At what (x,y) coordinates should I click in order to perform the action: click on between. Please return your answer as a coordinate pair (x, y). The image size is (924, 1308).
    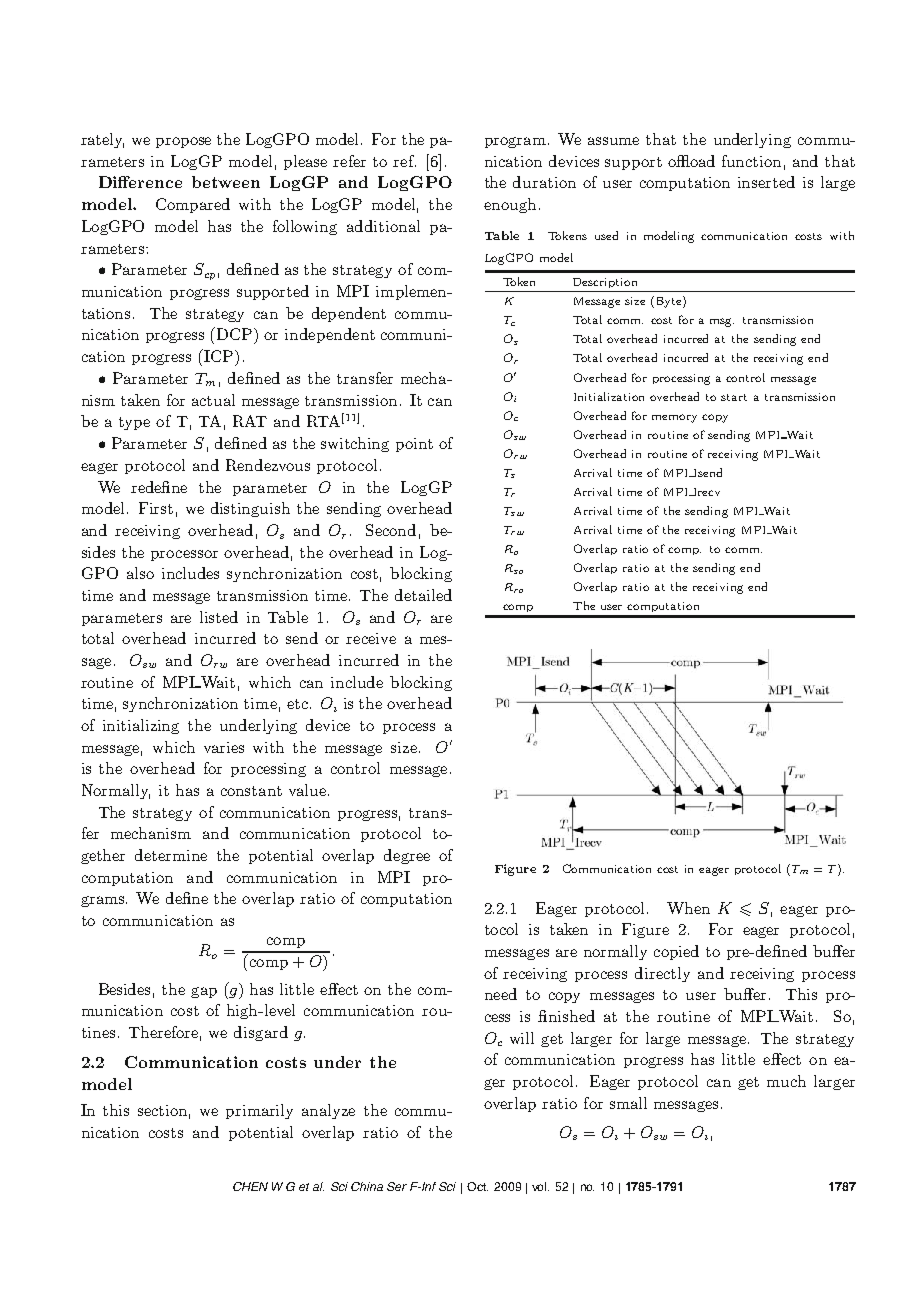
    Looking at the image, I should click on (226, 182).
